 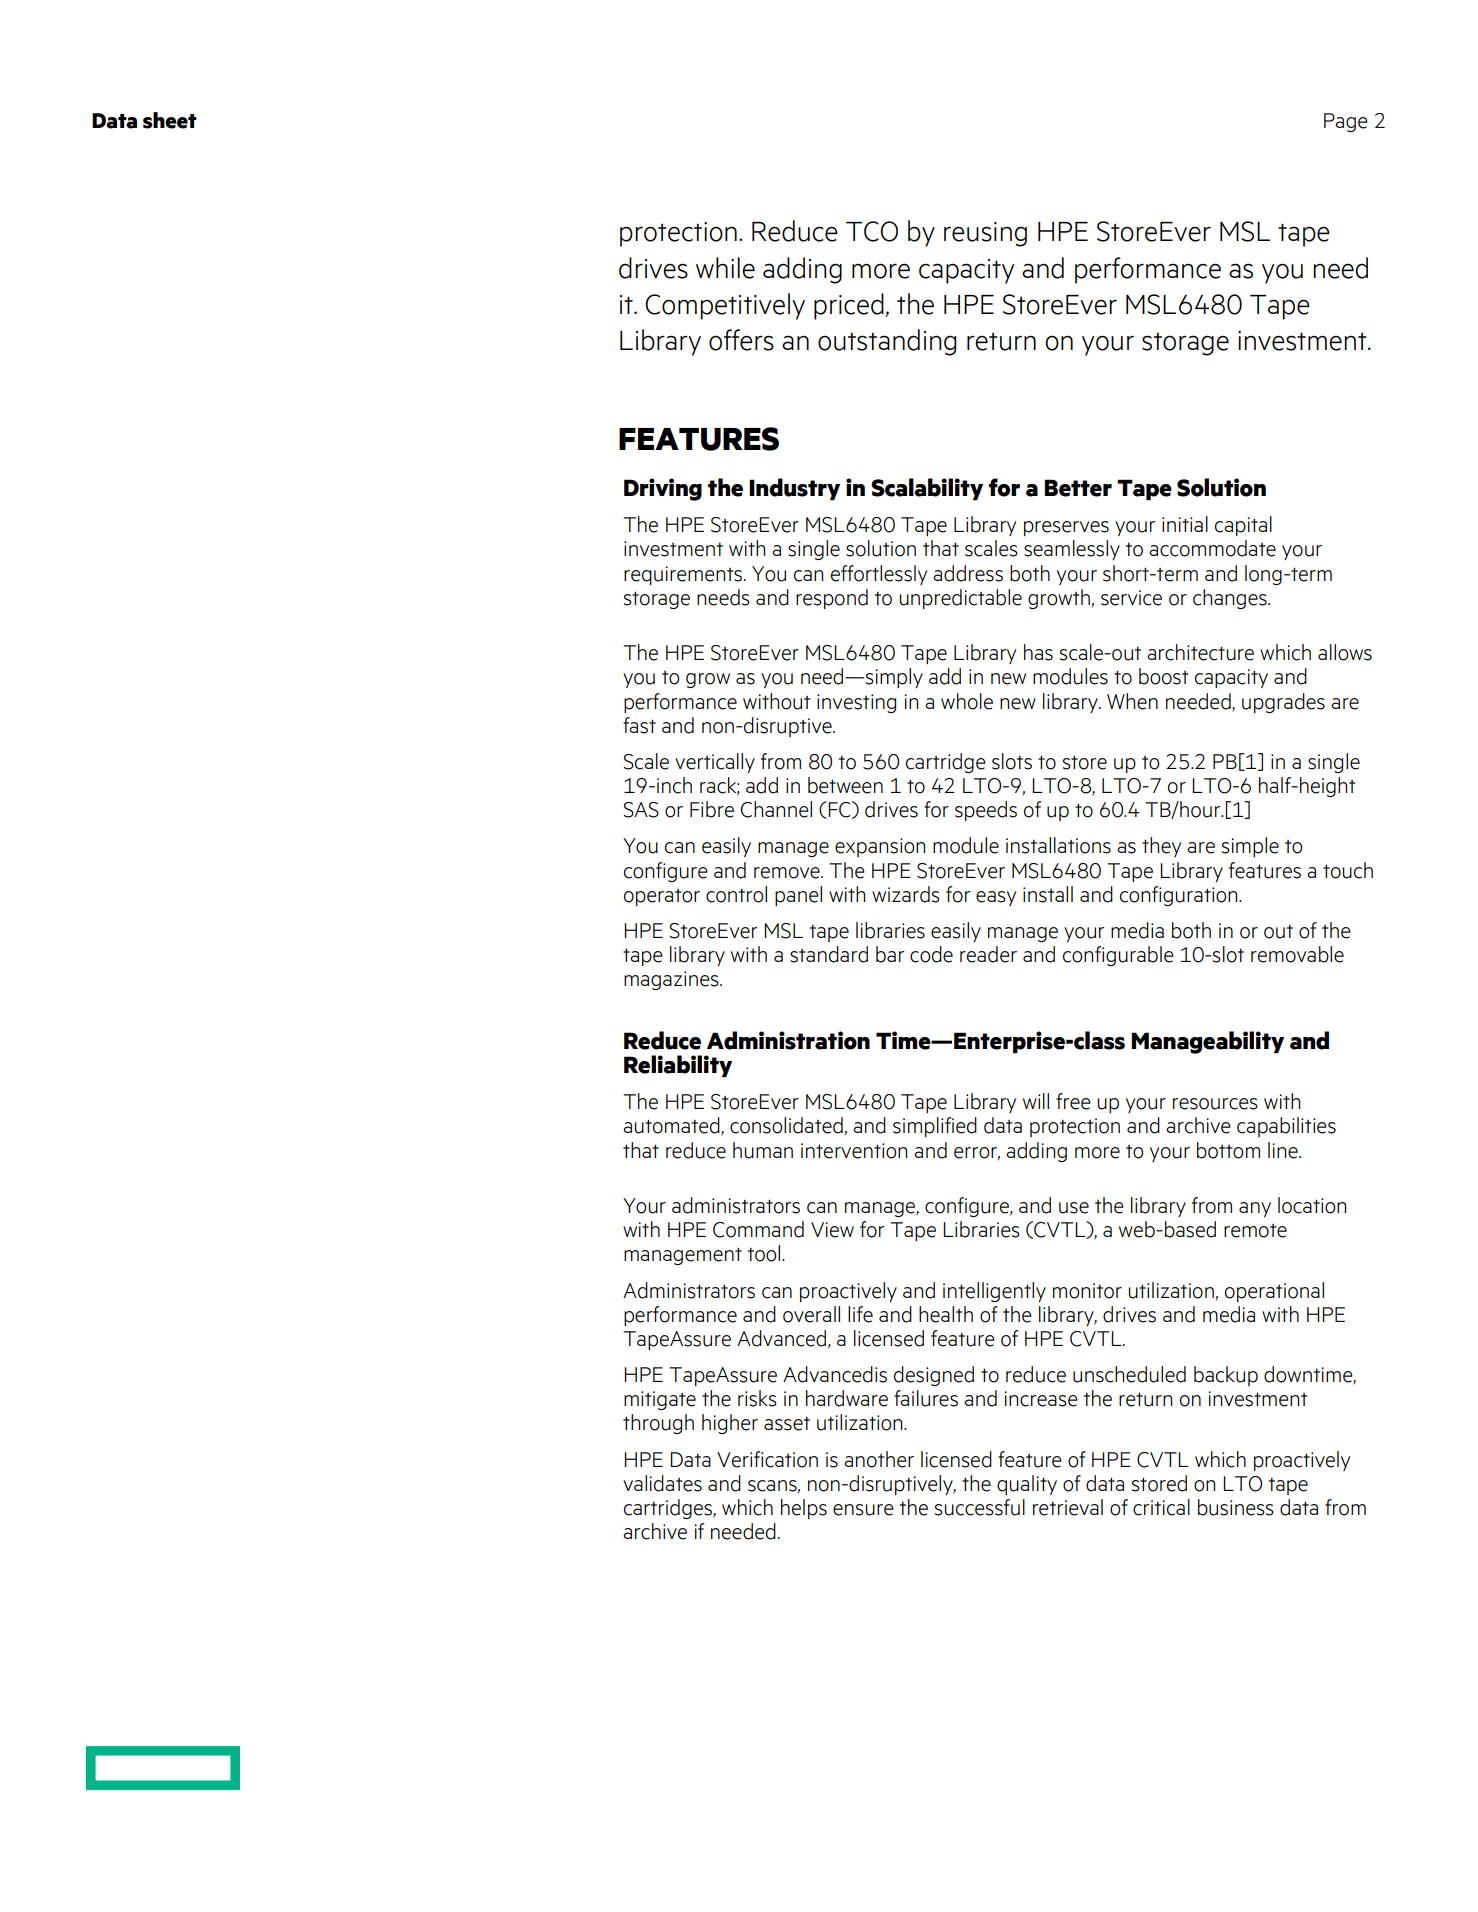 What do you see at coordinates (672, 1126) in the screenshot?
I see `automated` at bounding box center [672, 1126].
